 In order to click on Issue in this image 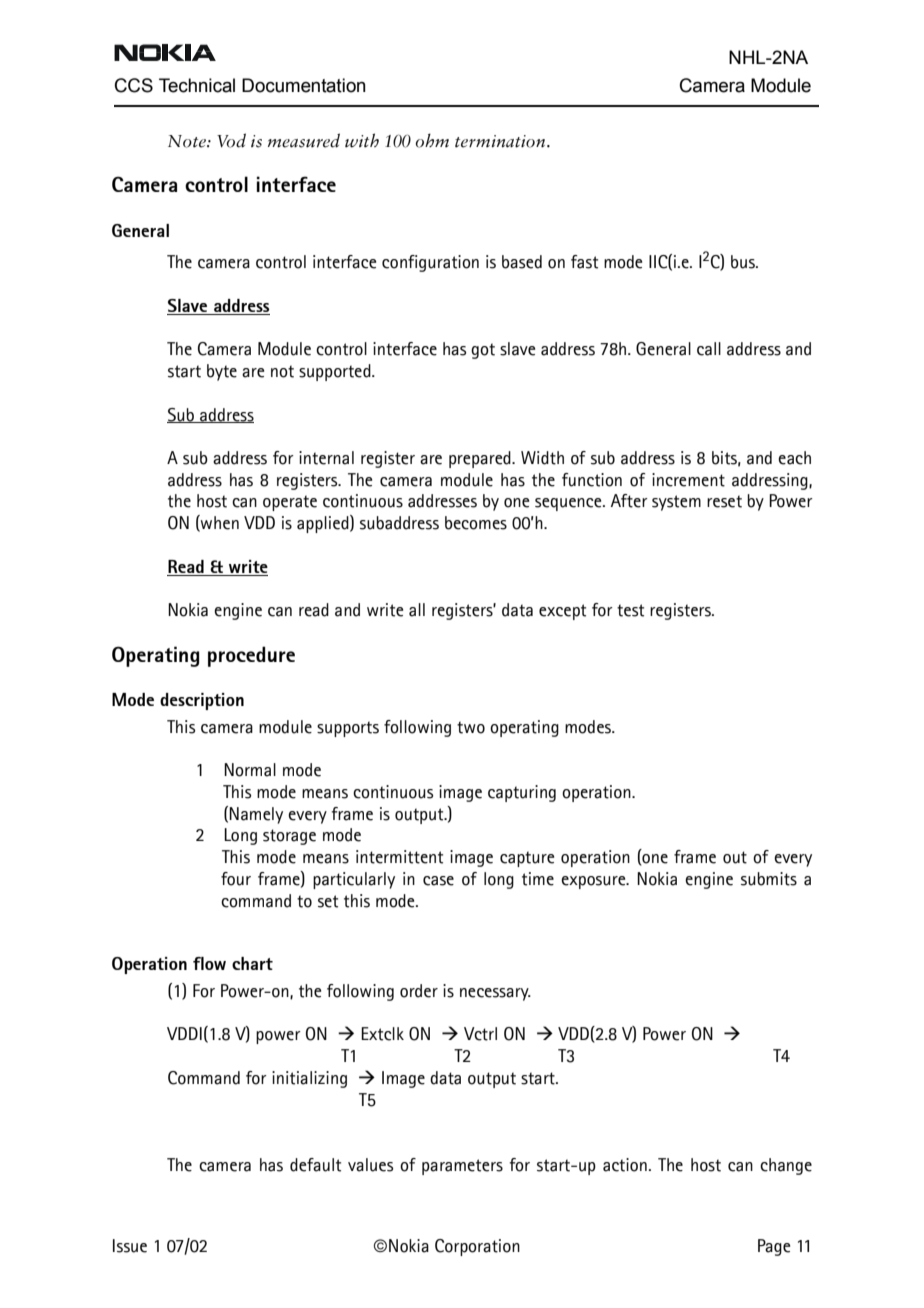, I will do `click(130, 1246)`.
